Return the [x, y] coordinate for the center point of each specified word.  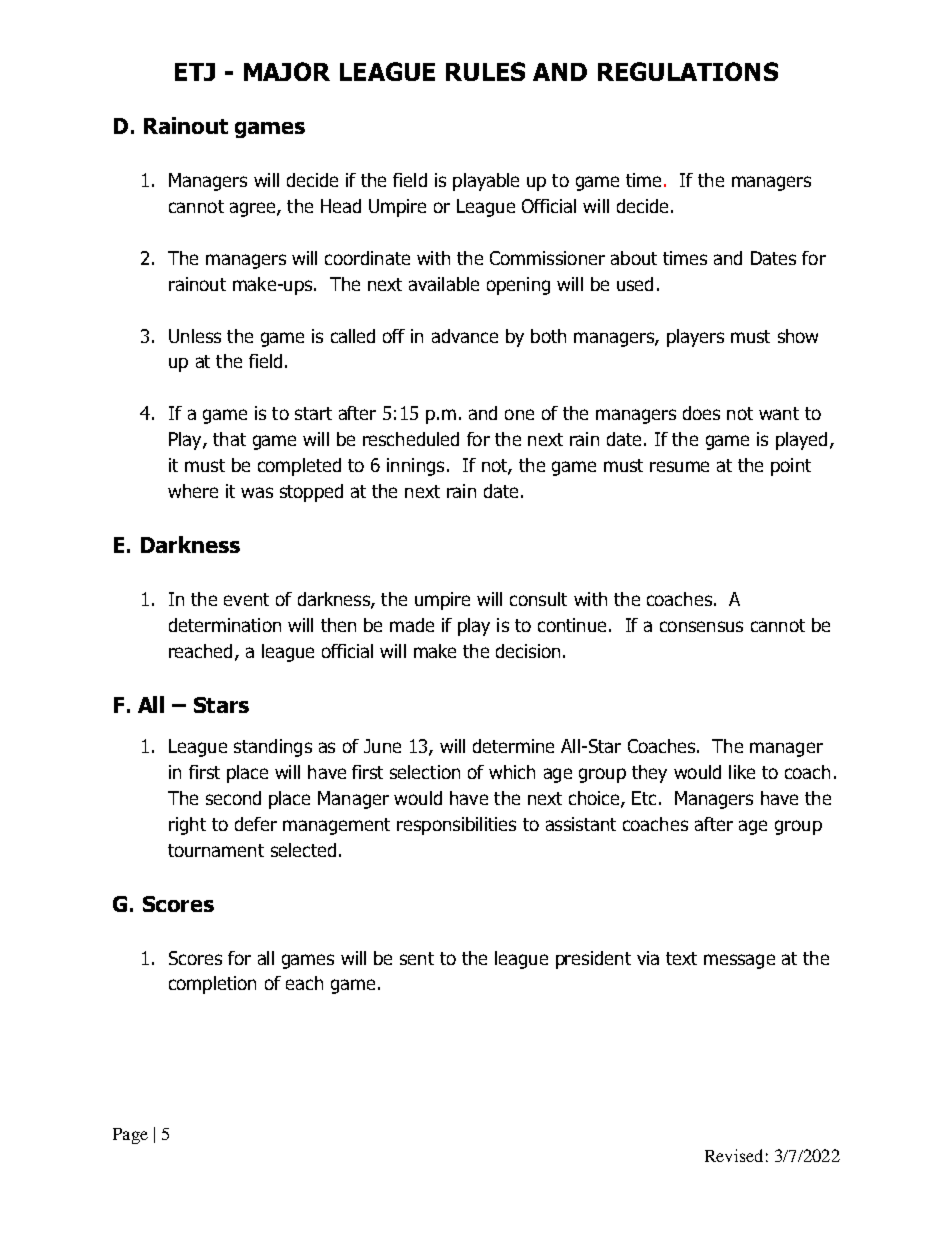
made [412, 625]
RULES [485, 71]
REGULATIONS [688, 71]
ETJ [195, 72]
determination [225, 625]
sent [417, 958]
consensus [701, 626]
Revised [734, 1155]
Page [130, 1136]
